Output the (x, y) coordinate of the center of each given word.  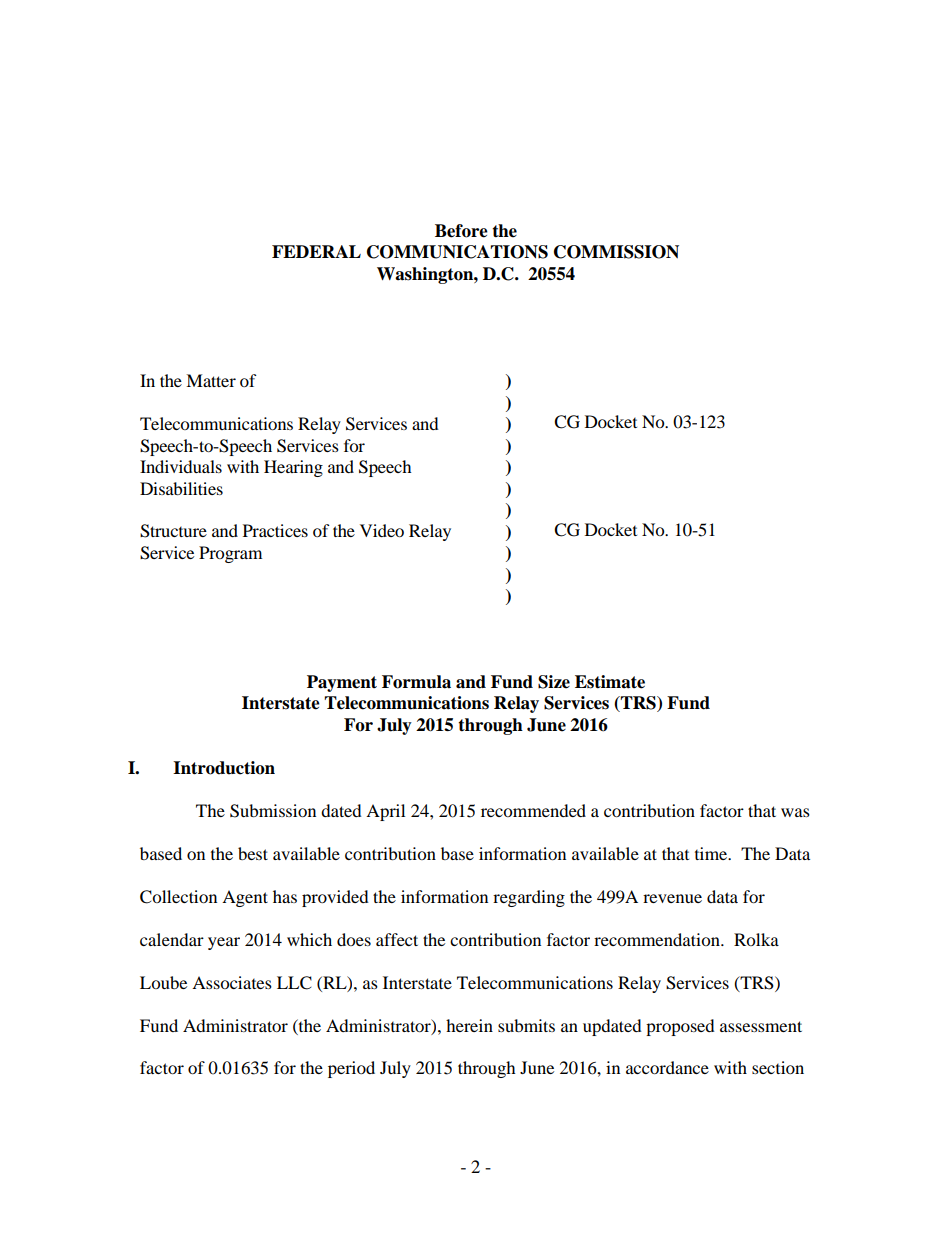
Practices (275, 530)
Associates (232, 982)
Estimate (610, 682)
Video (382, 530)
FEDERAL (316, 251)
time (712, 853)
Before (461, 231)
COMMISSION (616, 252)
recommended (533, 810)
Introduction (224, 768)
